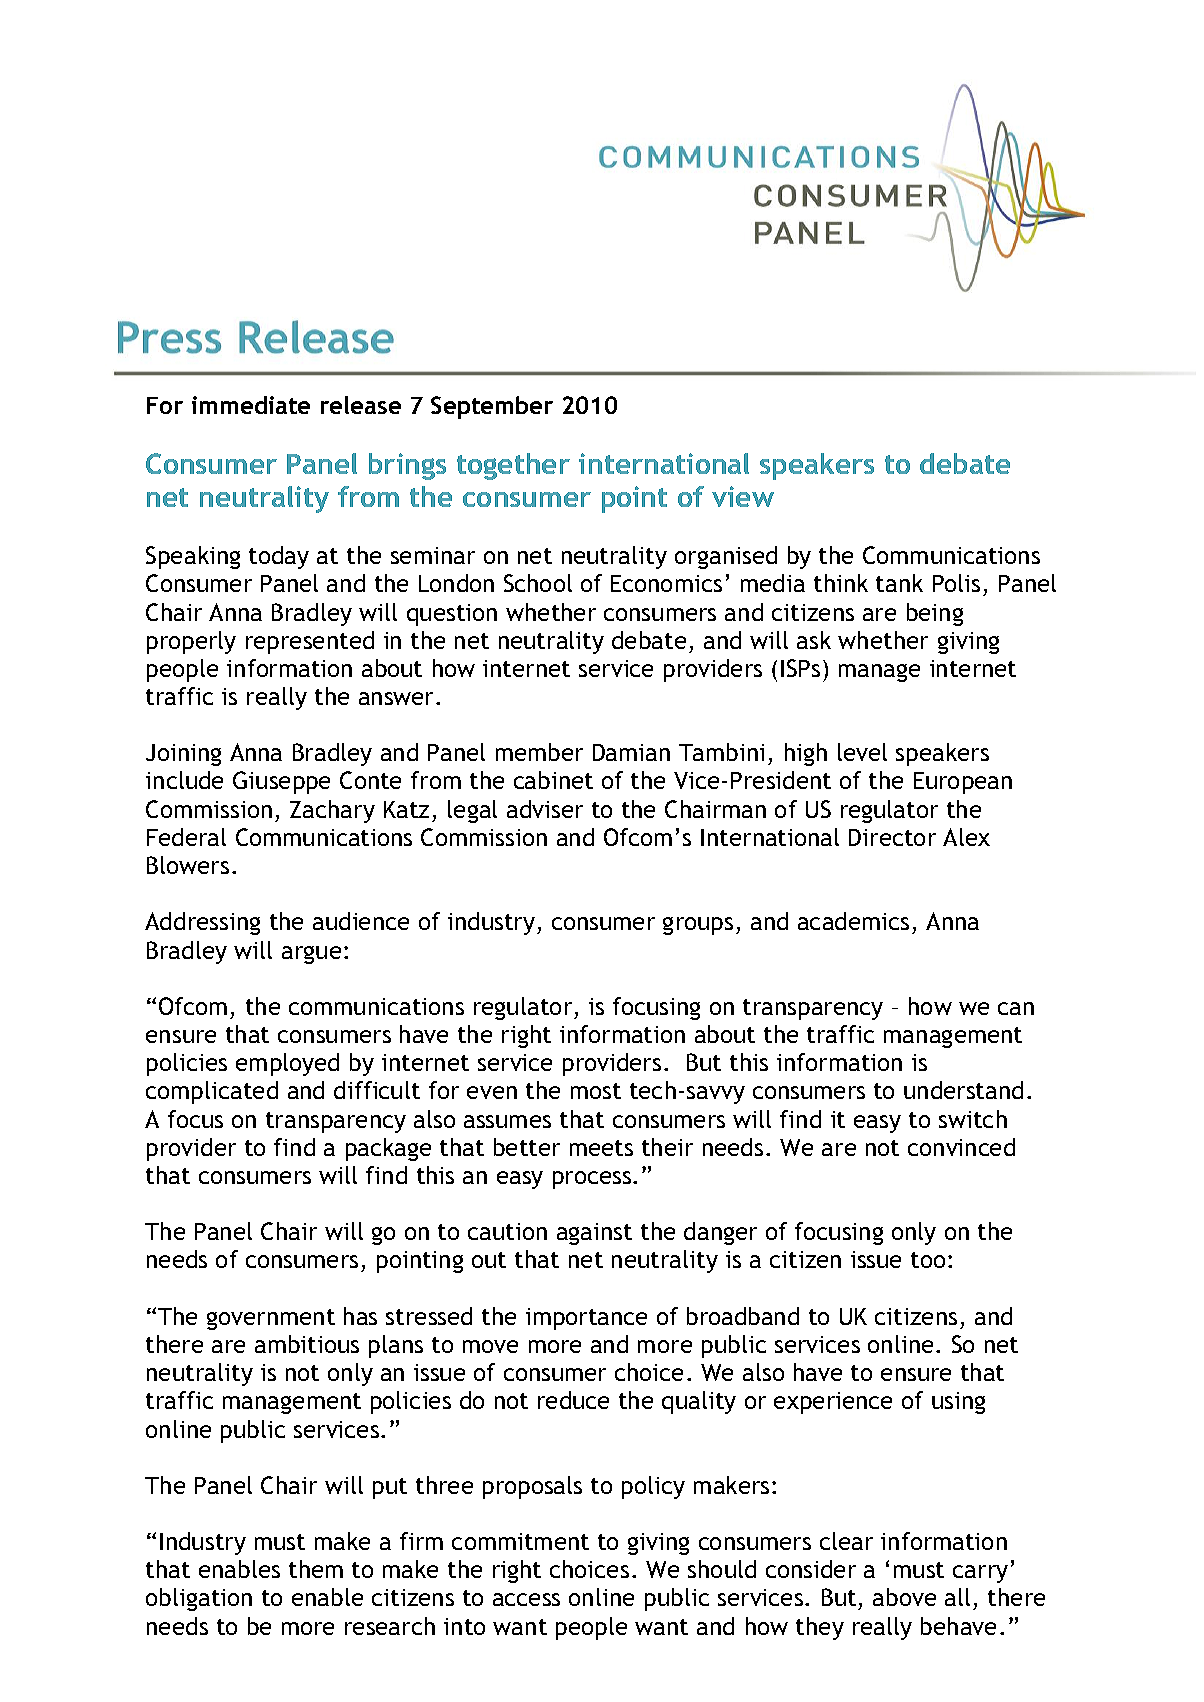  I want to click on Zachary, so click(332, 811).
